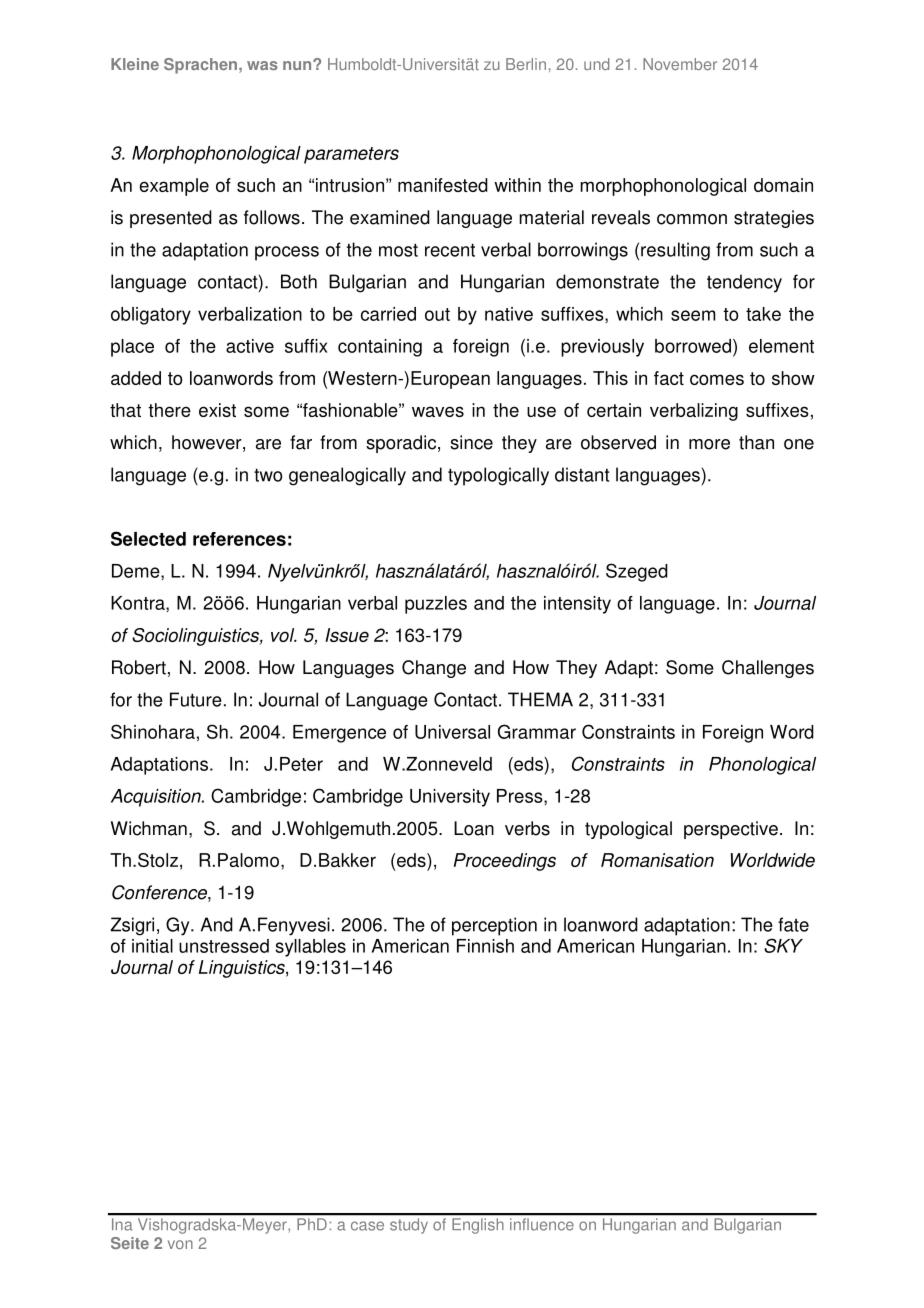  What do you see at coordinates (180, 1244) in the page?
I see `von` at bounding box center [180, 1244].
